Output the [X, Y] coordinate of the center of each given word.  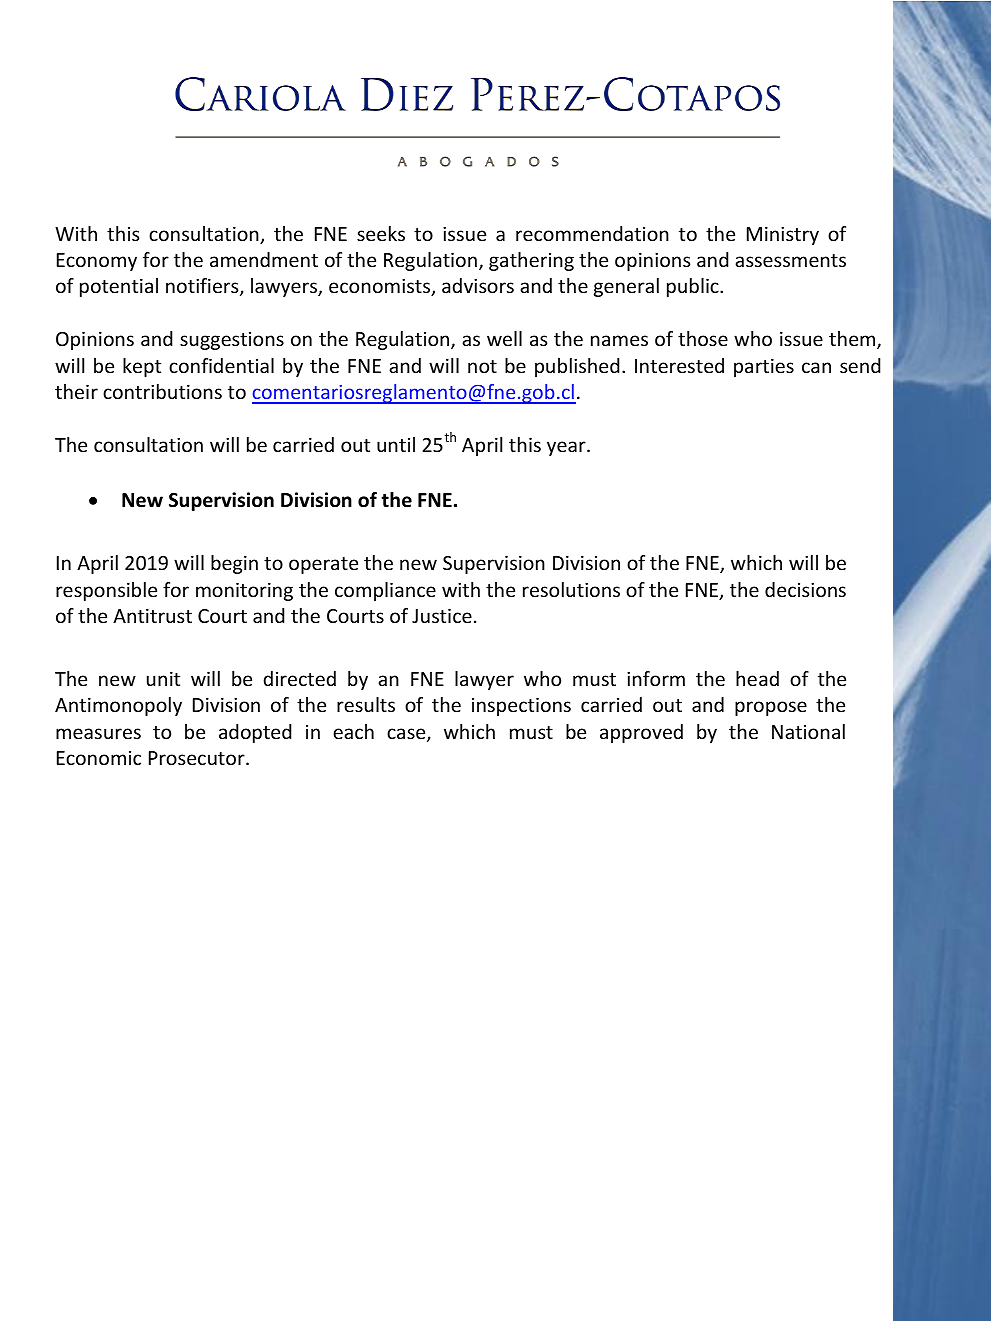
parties [764, 367]
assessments [790, 260]
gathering [531, 261]
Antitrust [152, 615]
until [396, 444]
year [567, 448]
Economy [97, 262]
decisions [805, 589]
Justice [442, 615]
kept [142, 367]
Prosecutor [198, 758]
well [504, 338]
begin [234, 564]
